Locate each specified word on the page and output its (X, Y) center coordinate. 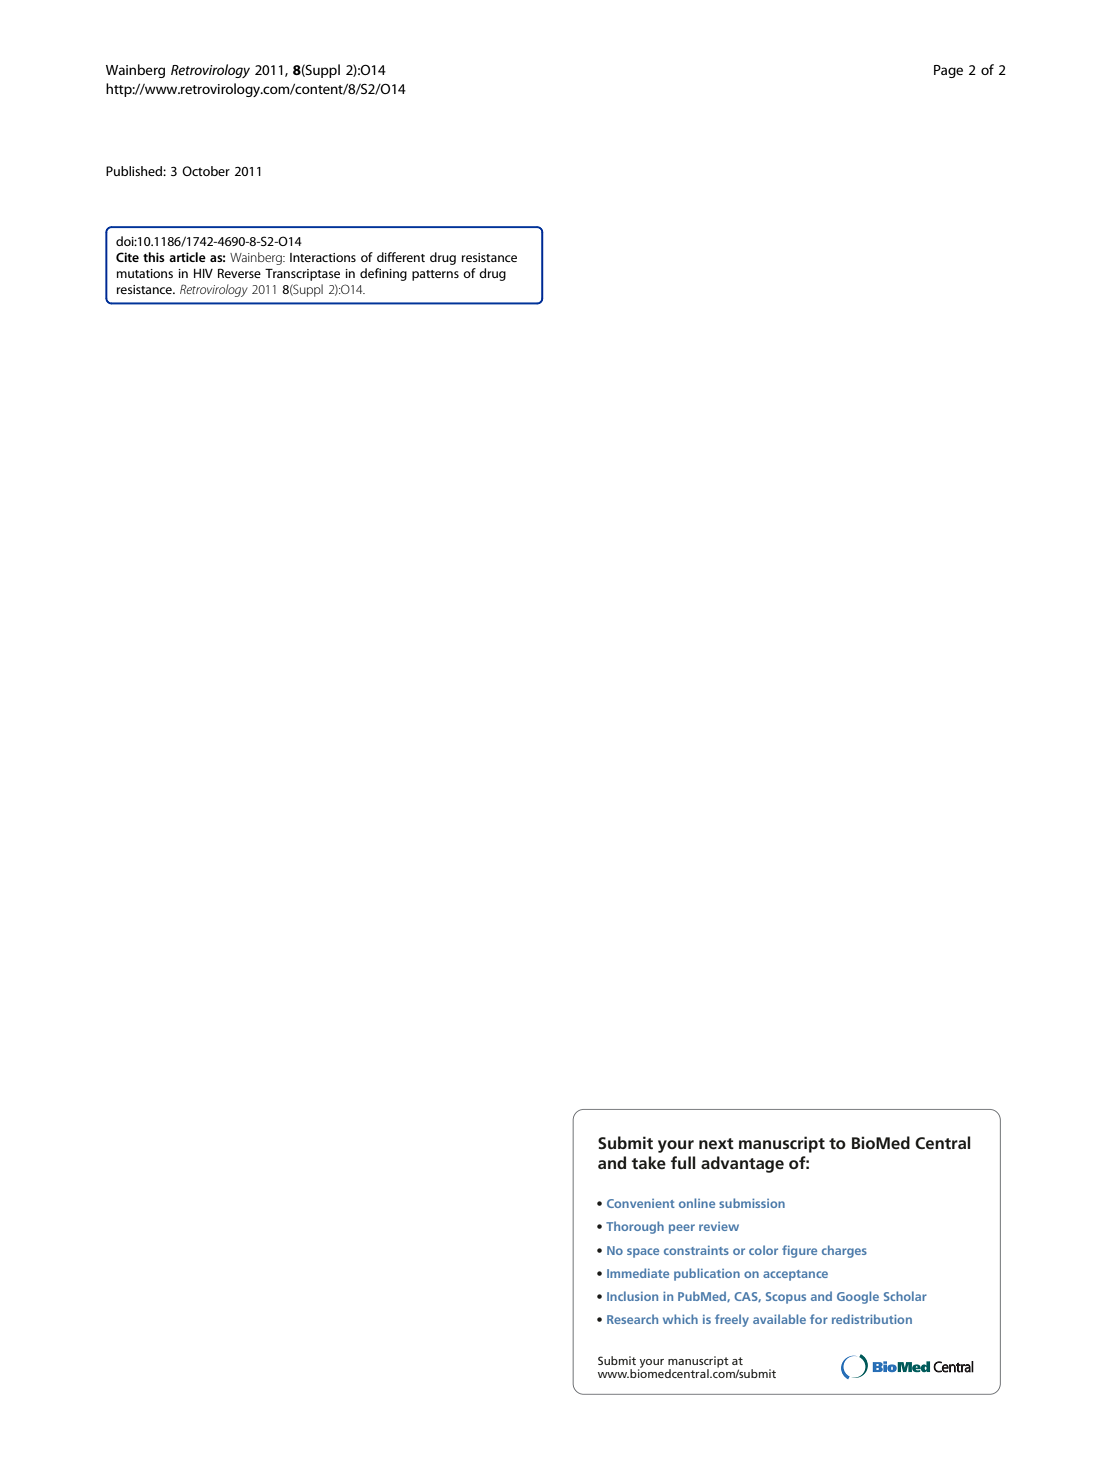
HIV (203, 273)
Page (948, 71)
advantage (742, 1164)
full (683, 1162)
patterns (435, 275)
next (716, 1143)
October (206, 171)
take (648, 1162)
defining (383, 274)
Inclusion (632, 1296)
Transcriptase (302, 275)
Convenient (641, 1203)
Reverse (239, 273)
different (401, 257)
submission (752, 1203)
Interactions (323, 257)
